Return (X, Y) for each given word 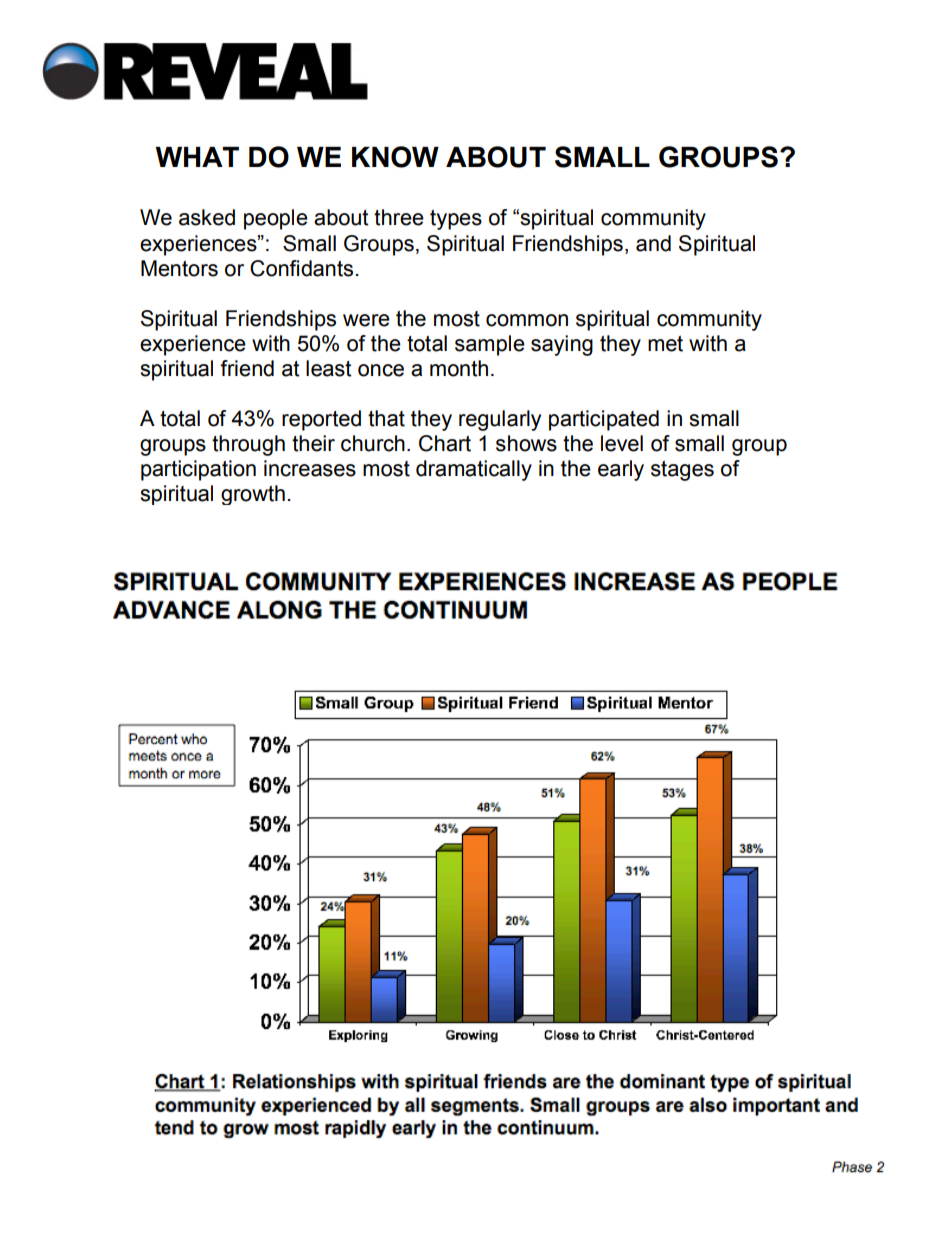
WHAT (197, 157)
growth (253, 495)
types (456, 220)
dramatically (474, 470)
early (621, 470)
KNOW (395, 157)
